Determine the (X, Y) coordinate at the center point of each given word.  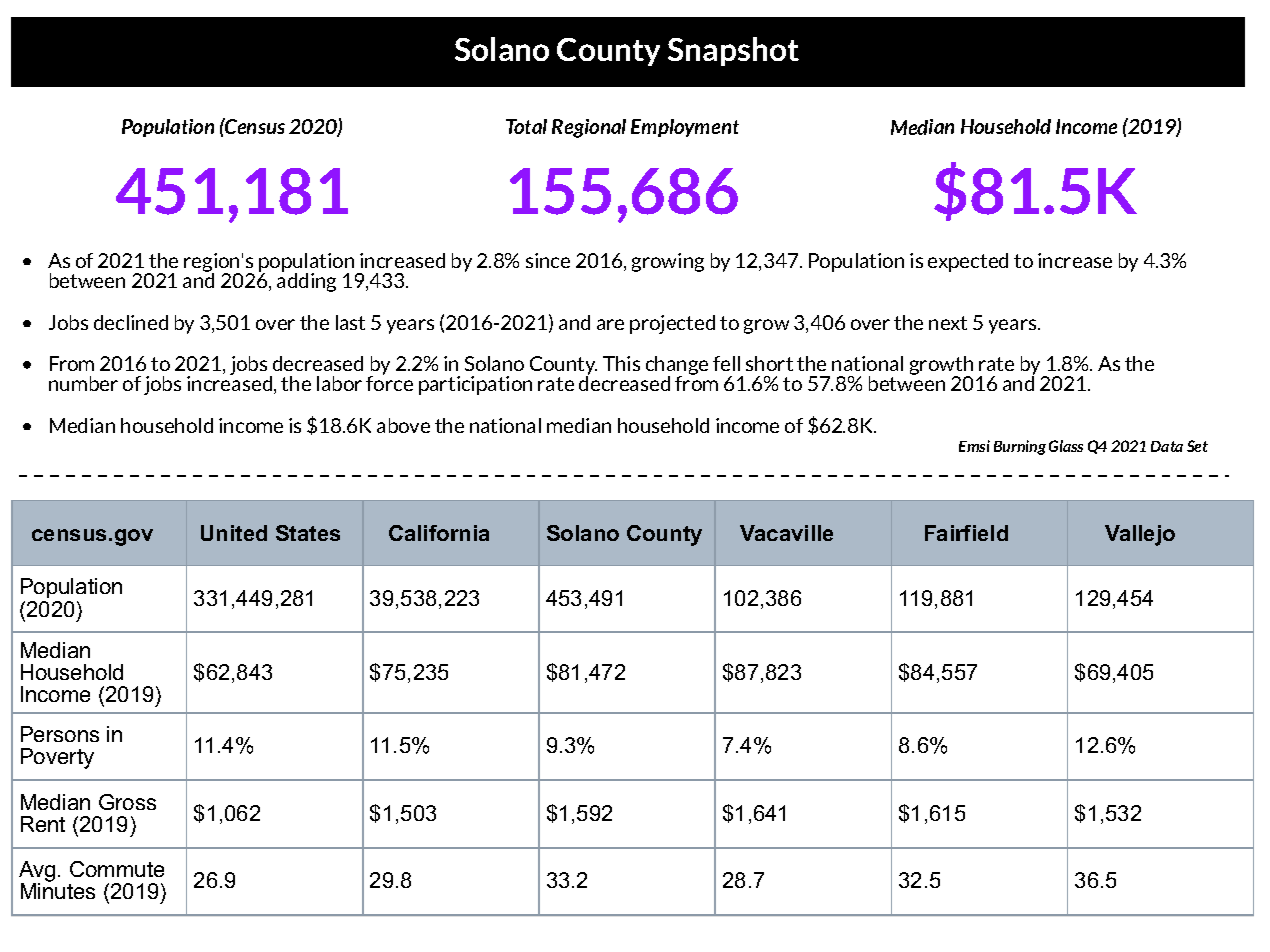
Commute (117, 869)
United (234, 533)
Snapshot (733, 51)
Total (526, 126)
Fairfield (966, 533)
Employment (685, 128)
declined (131, 322)
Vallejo (1140, 535)
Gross (127, 802)
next (948, 323)
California (439, 533)
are (610, 324)
